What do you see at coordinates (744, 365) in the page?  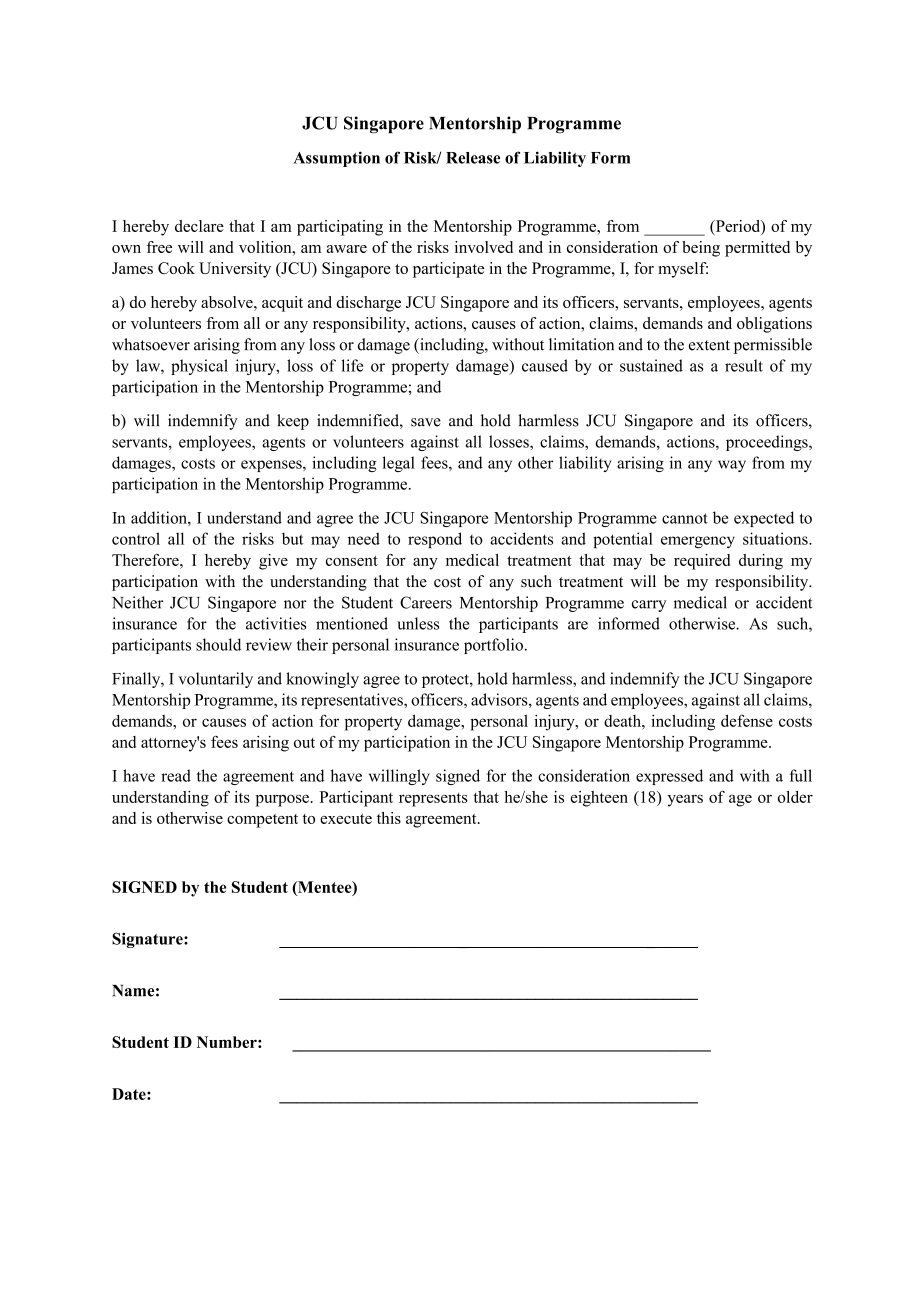 I see `result` at bounding box center [744, 365].
